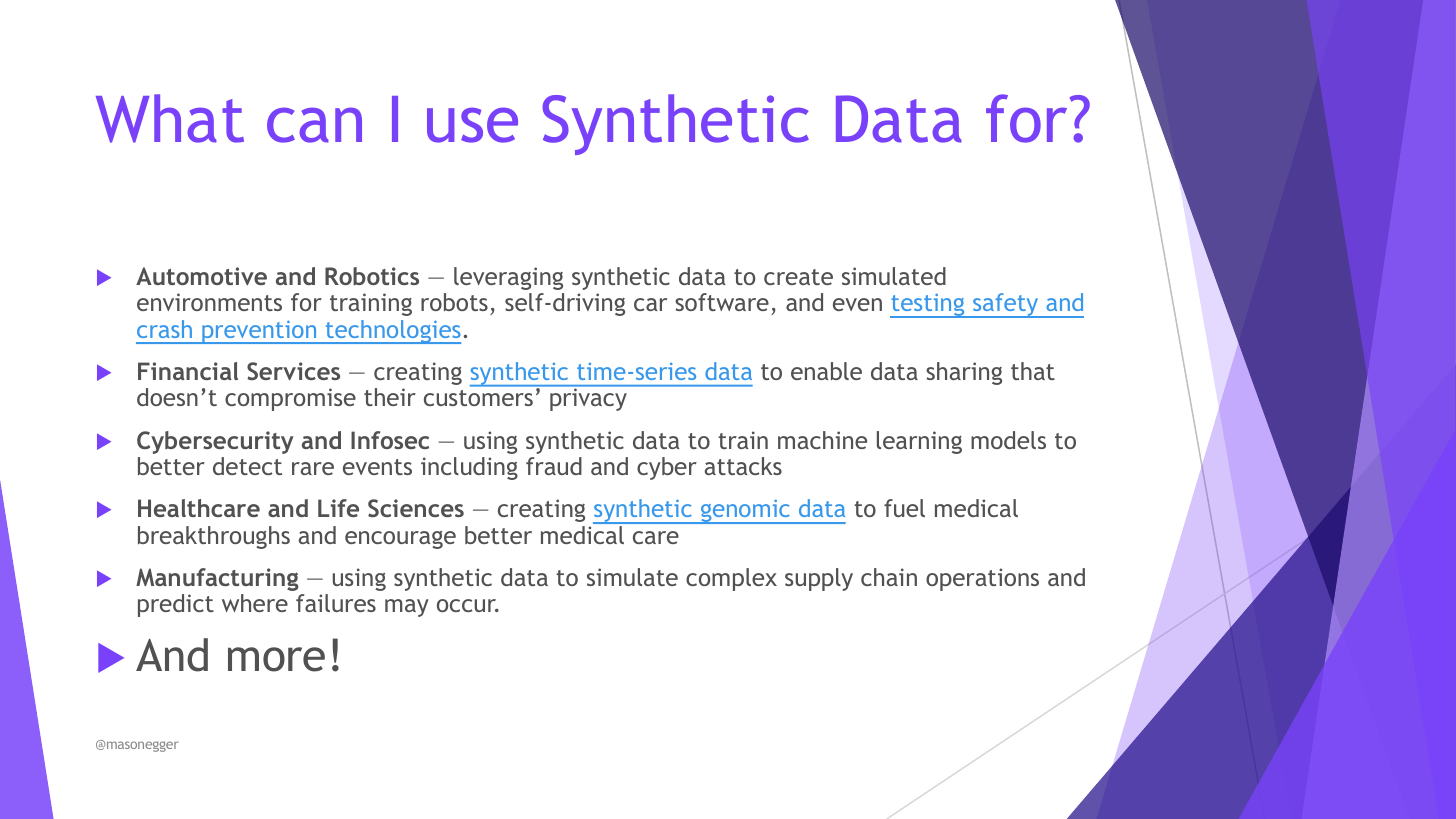  I want to click on fuel, so click(904, 508).
